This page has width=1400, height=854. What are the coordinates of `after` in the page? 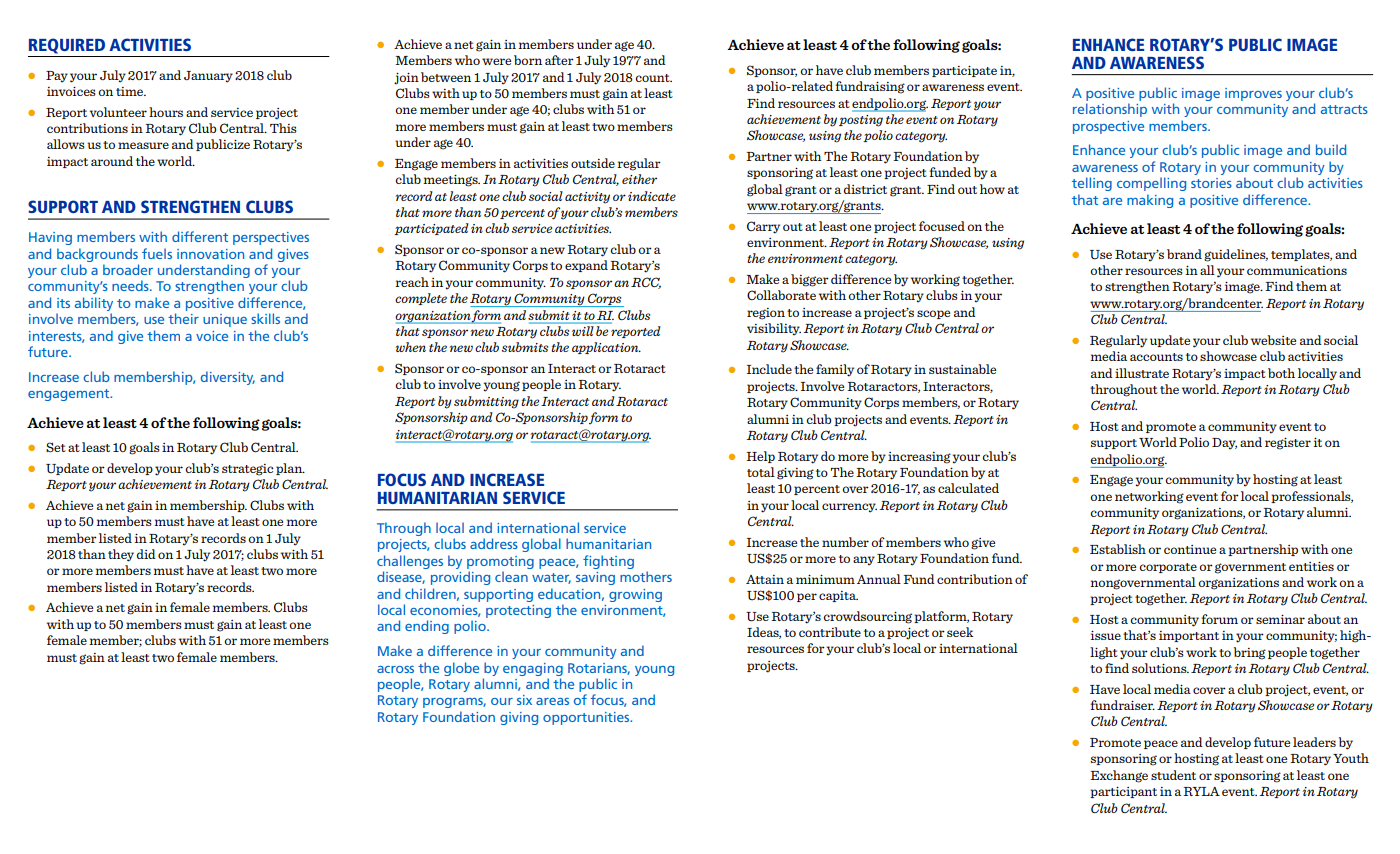 It's located at (559, 60).
